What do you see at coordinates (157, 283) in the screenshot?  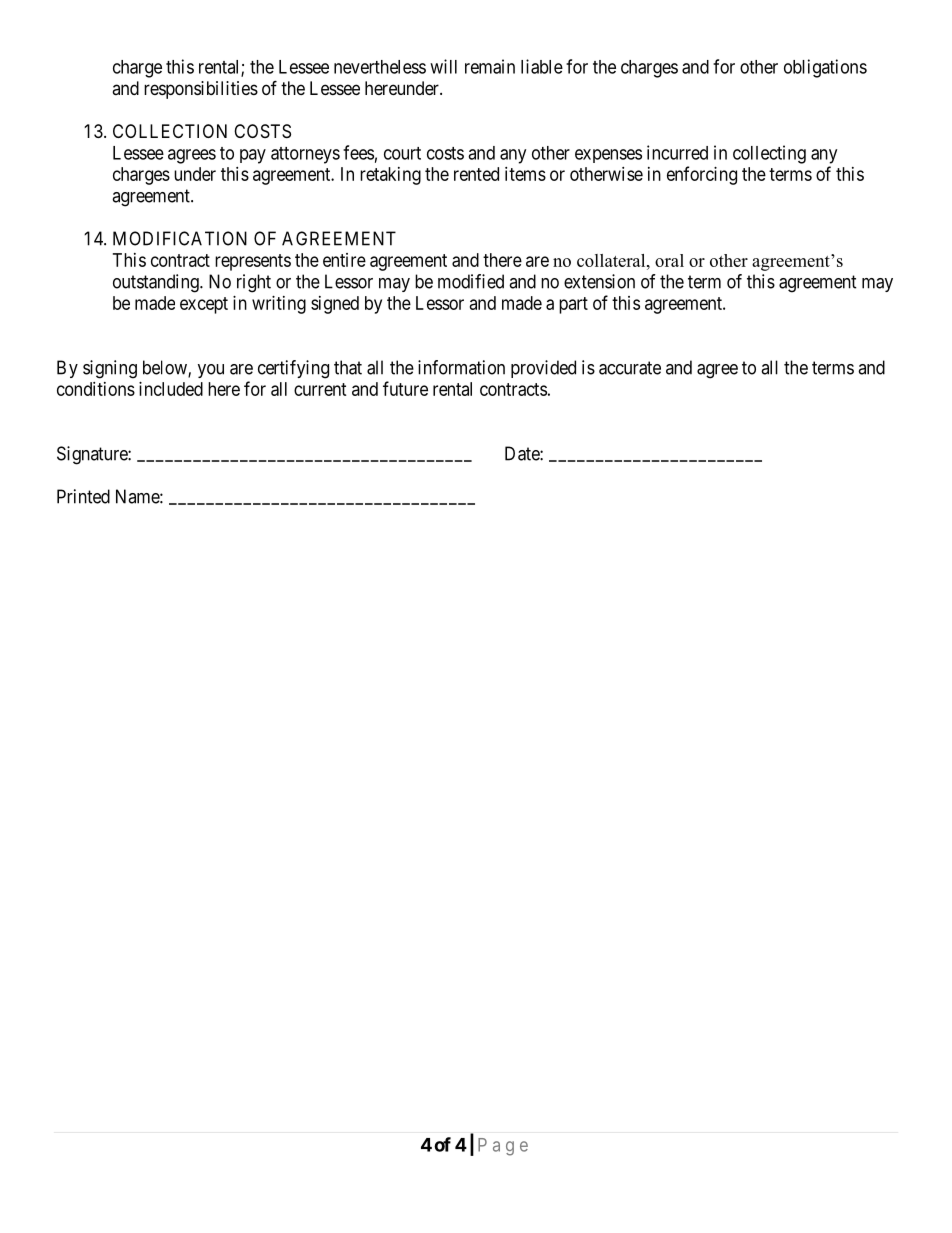 I see `outstanding` at bounding box center [157, 283].
